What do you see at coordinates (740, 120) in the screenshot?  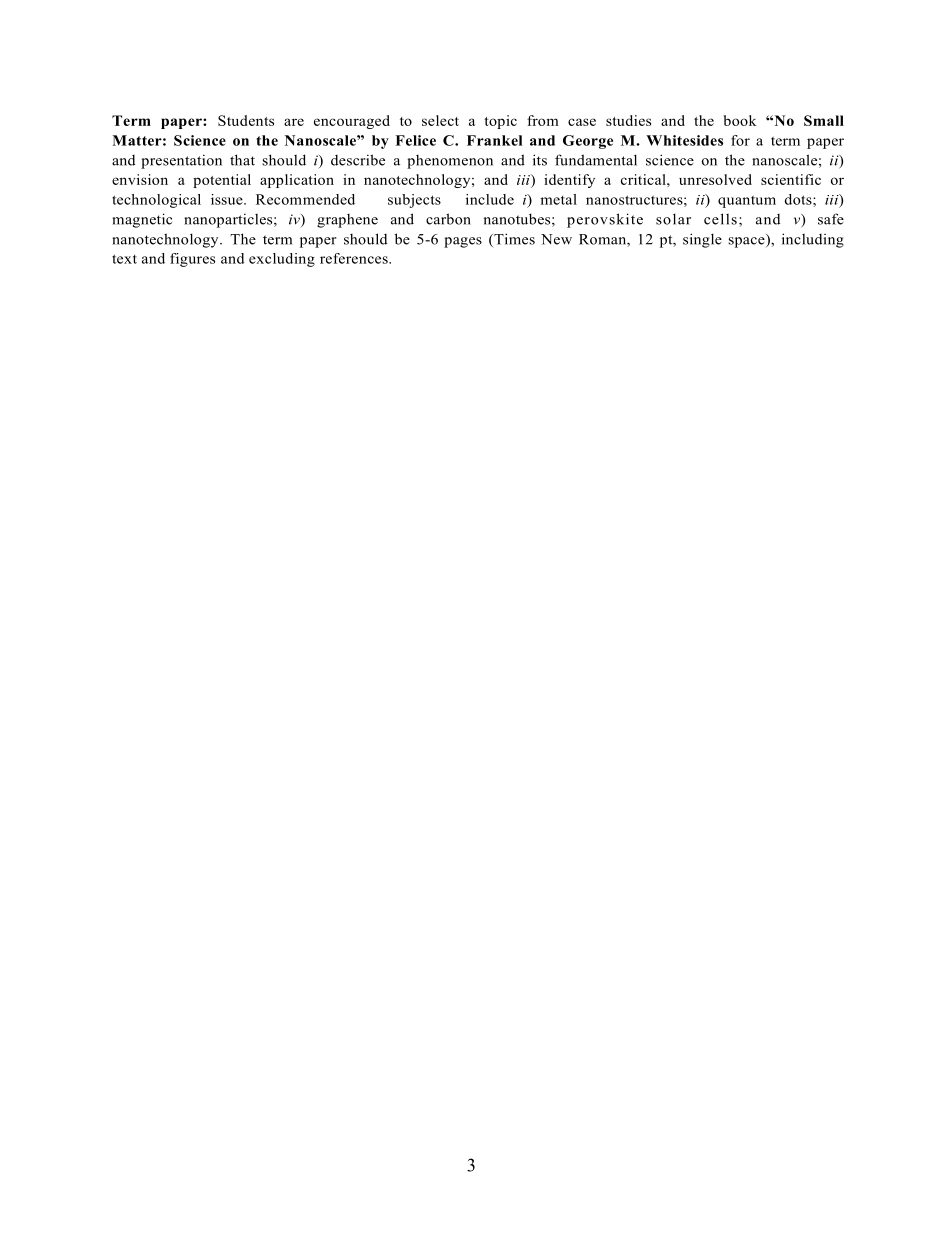 I see `book` at bounding box center [740, 120].
